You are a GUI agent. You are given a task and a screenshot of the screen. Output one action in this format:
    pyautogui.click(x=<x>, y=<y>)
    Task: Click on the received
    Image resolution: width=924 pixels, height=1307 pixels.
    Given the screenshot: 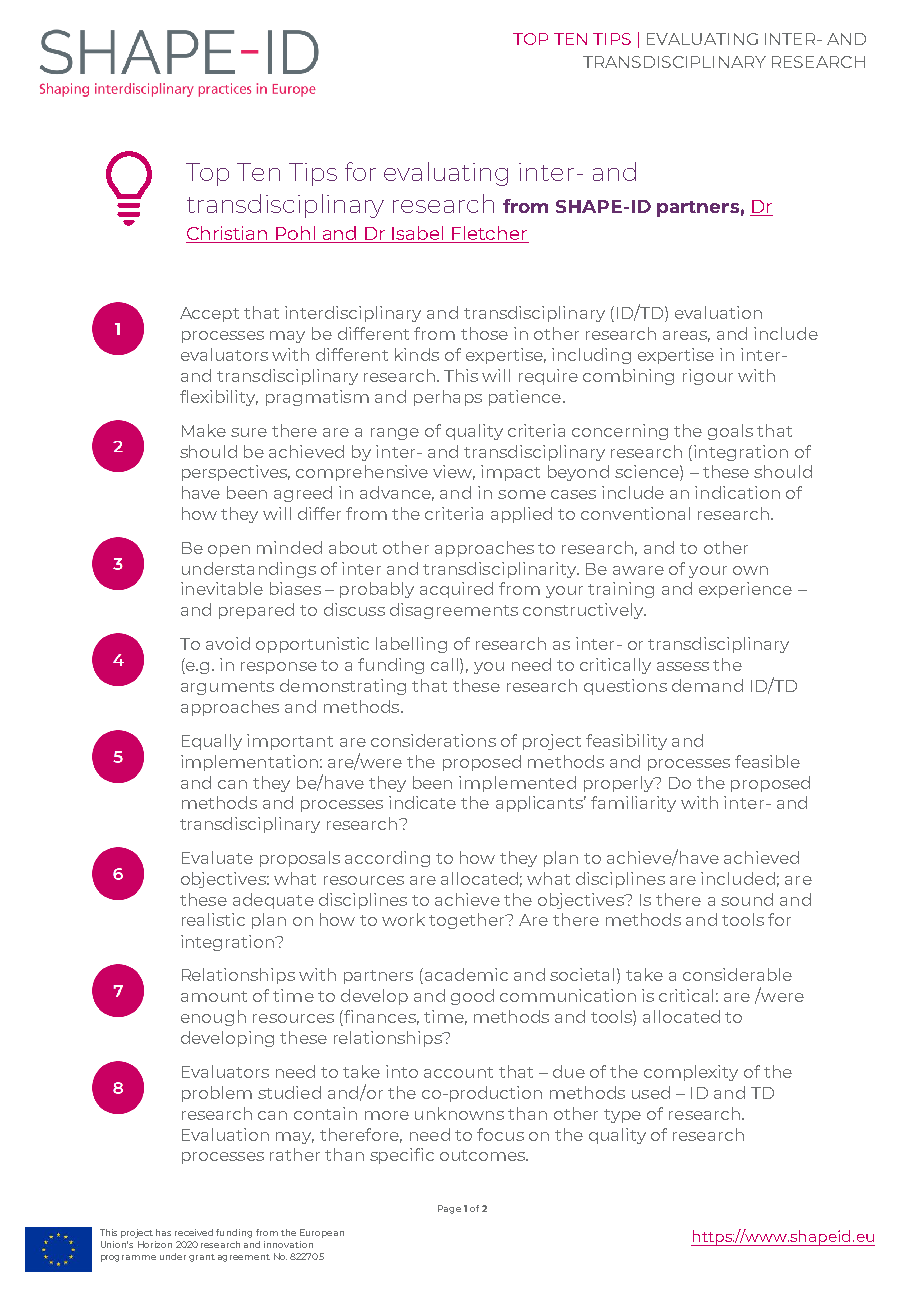 What is the action you would take?
    pyautogui.click(x=194, y=1232)
